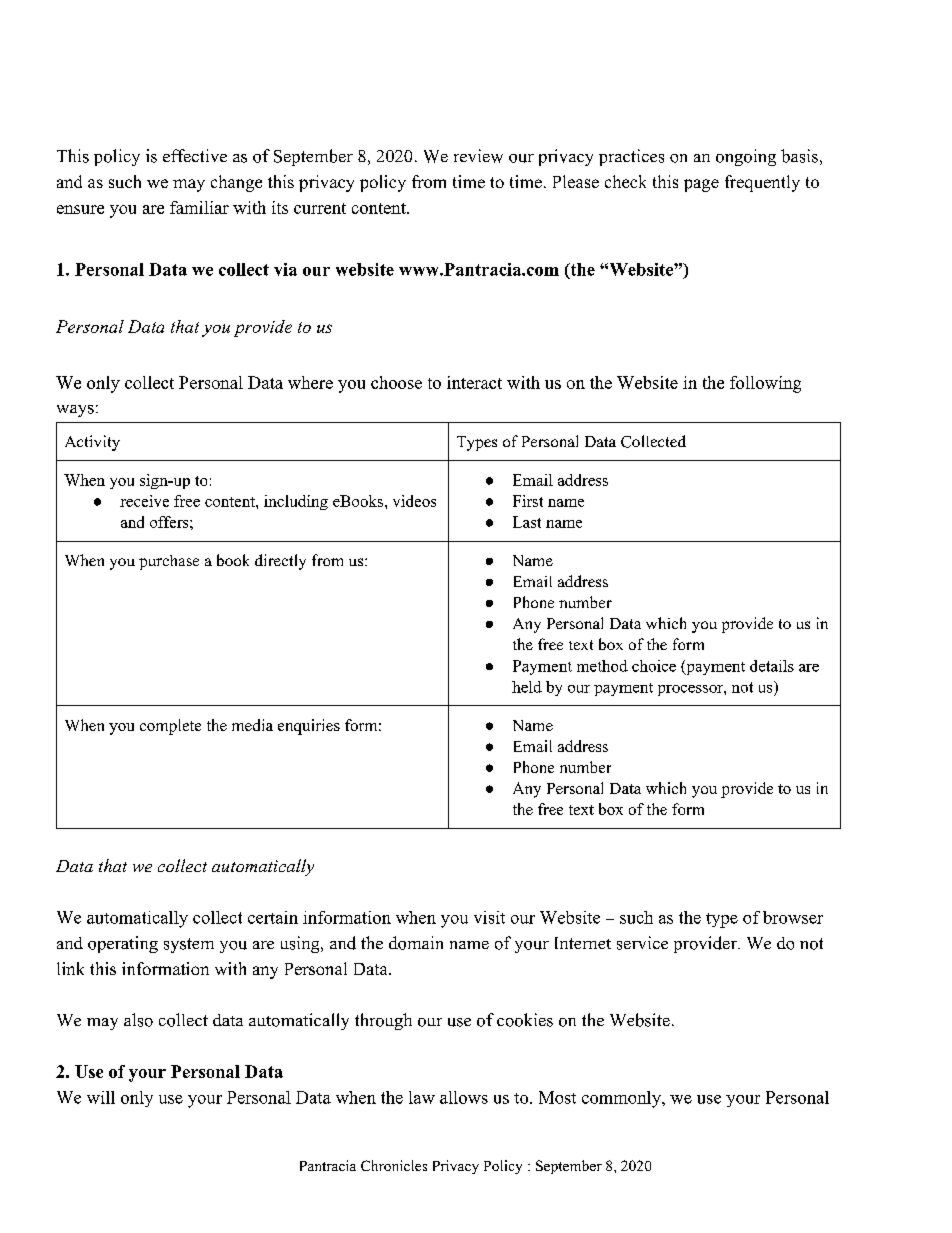 This image has width=952, height=1233. Describe the element at coordinates (557, 1097) in the image. I see `Most` at that location.
